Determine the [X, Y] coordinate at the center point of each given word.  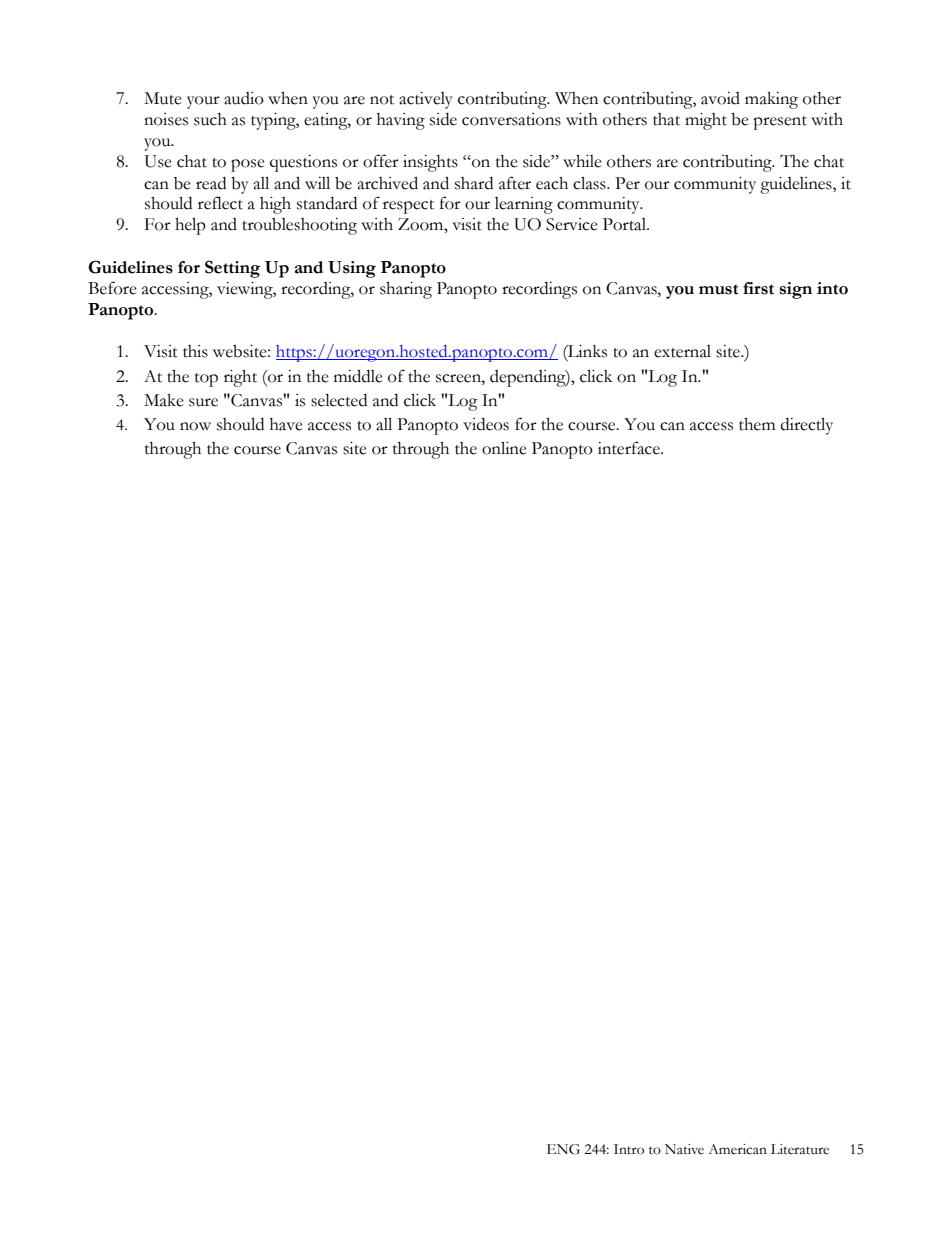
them [757, 424]
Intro [629, 1149]
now [195, 426]
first [758, 288]
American [737, 1149]
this [195, 351]
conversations [511, 119]
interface [630, 448]
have [286, 424]
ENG [563, 1149]
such [210, 119]
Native [684, 1149]
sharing [406, 290]
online [504, 448]
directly [807, 426]
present [780, 123]
